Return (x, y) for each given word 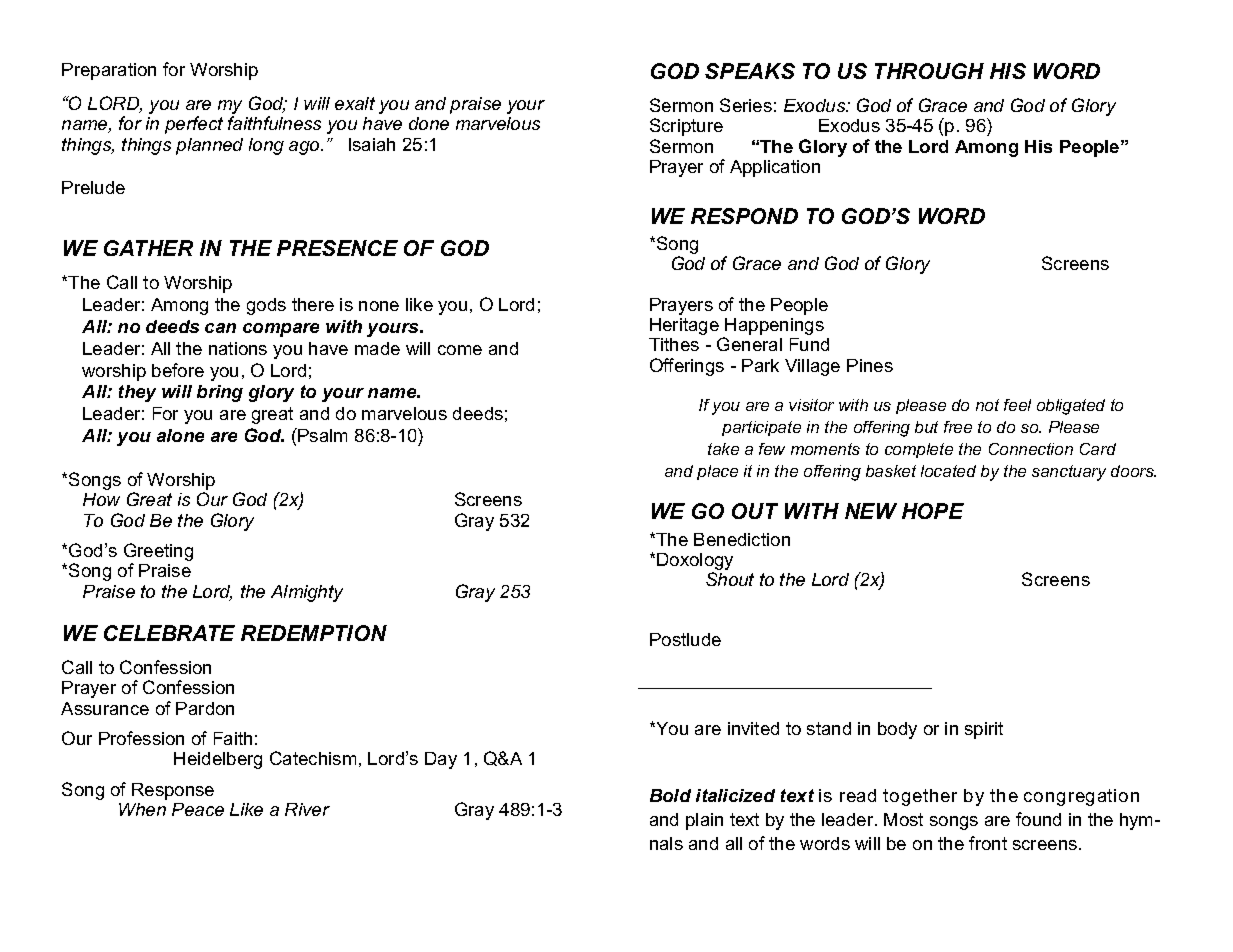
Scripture (686, 127)
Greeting (158, 553)
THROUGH (929, 71)
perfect (194, 125)
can (220, 328)
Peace (198, 809)
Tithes (674, 344)
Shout (730, 579)
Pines (870, 365)
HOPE (933, 511)
